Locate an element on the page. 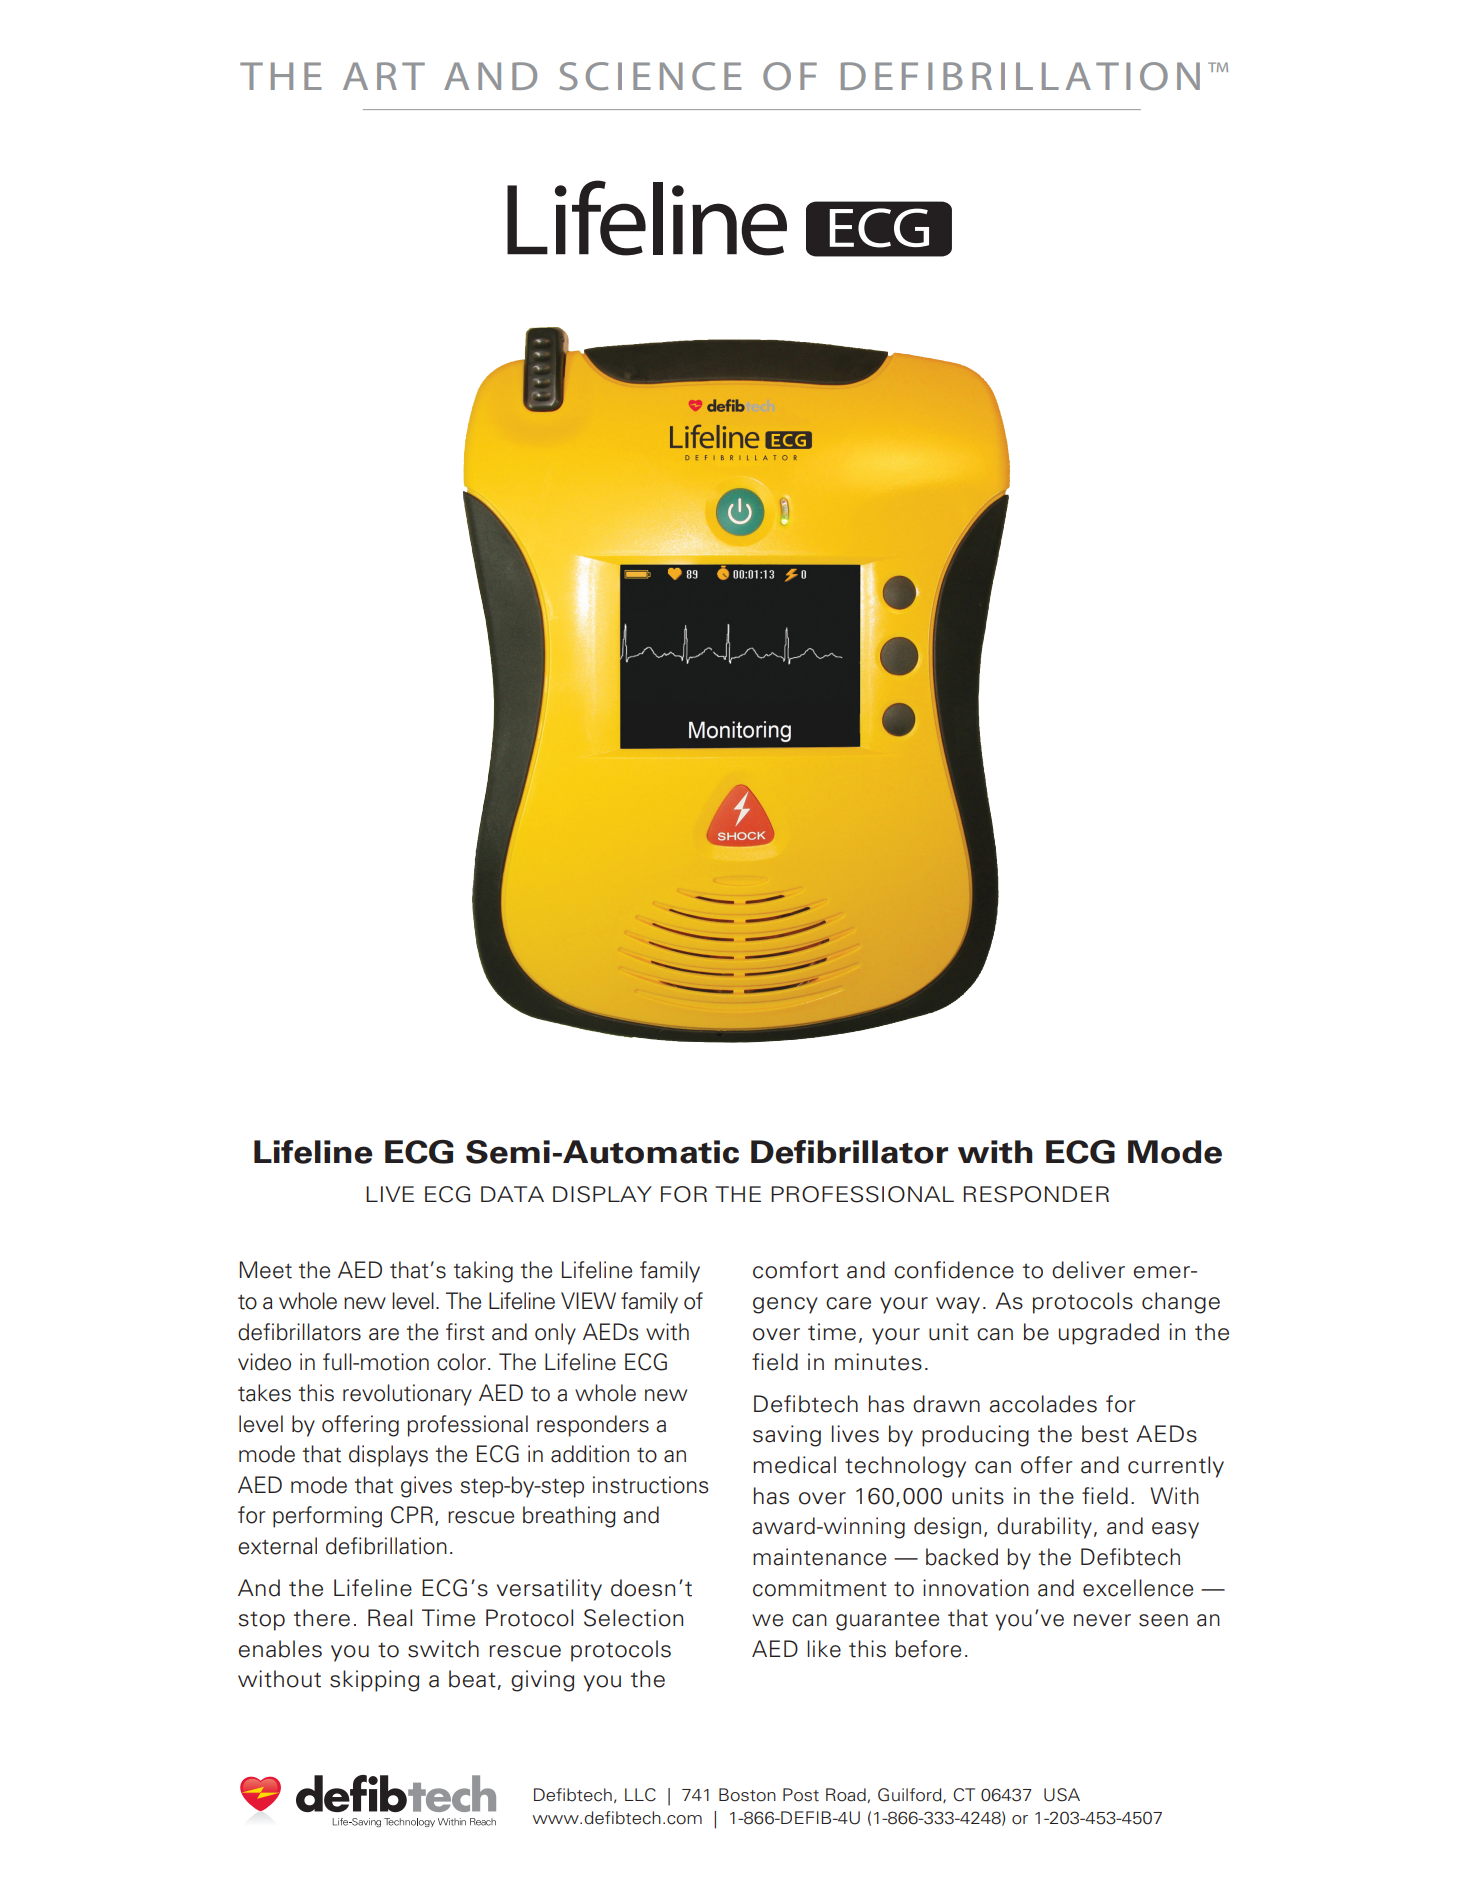 The height and width of the page is (1903, 1470). confidence is located at coordinates (954, 1270).
